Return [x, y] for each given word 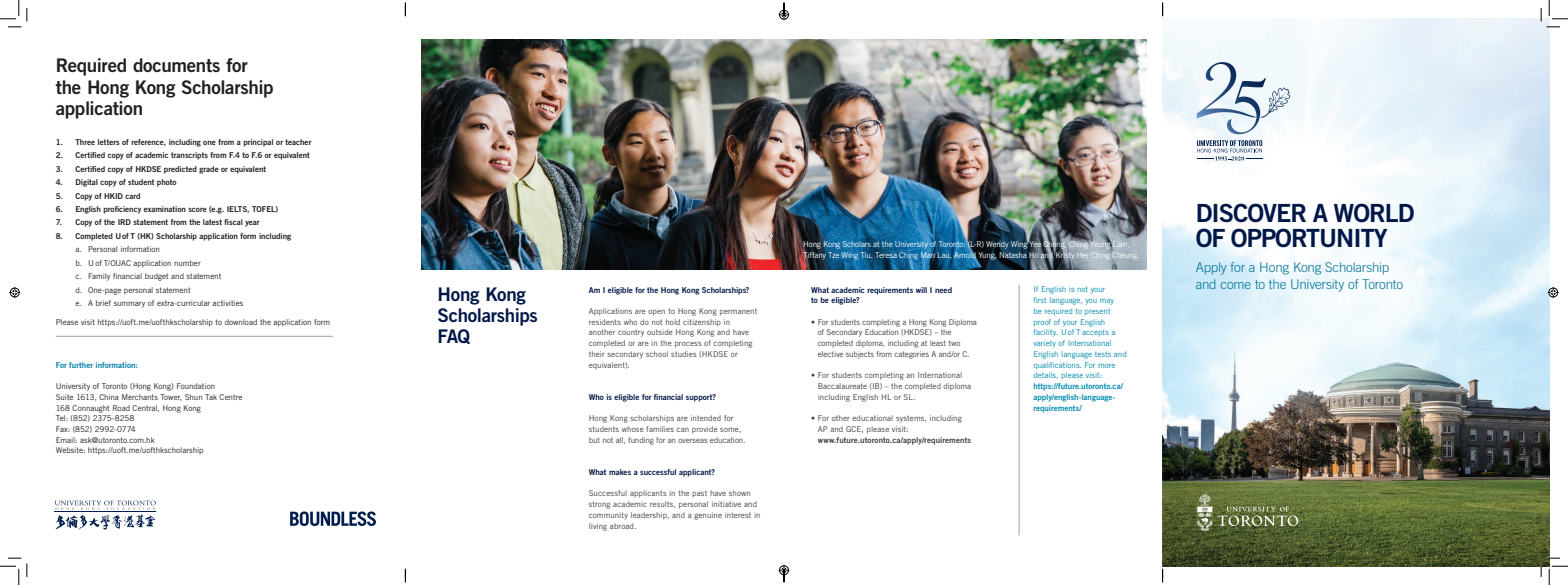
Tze [833, 255]
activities [227, 303]
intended [706, 418]
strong [599, 505]
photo [167, 183]
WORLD [1374, 213]
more [1106, 366]
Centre [230, 397]
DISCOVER [1251, 213]
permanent [738, 312]
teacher [298, 142]
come [1236, 285]
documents [176, 65]
